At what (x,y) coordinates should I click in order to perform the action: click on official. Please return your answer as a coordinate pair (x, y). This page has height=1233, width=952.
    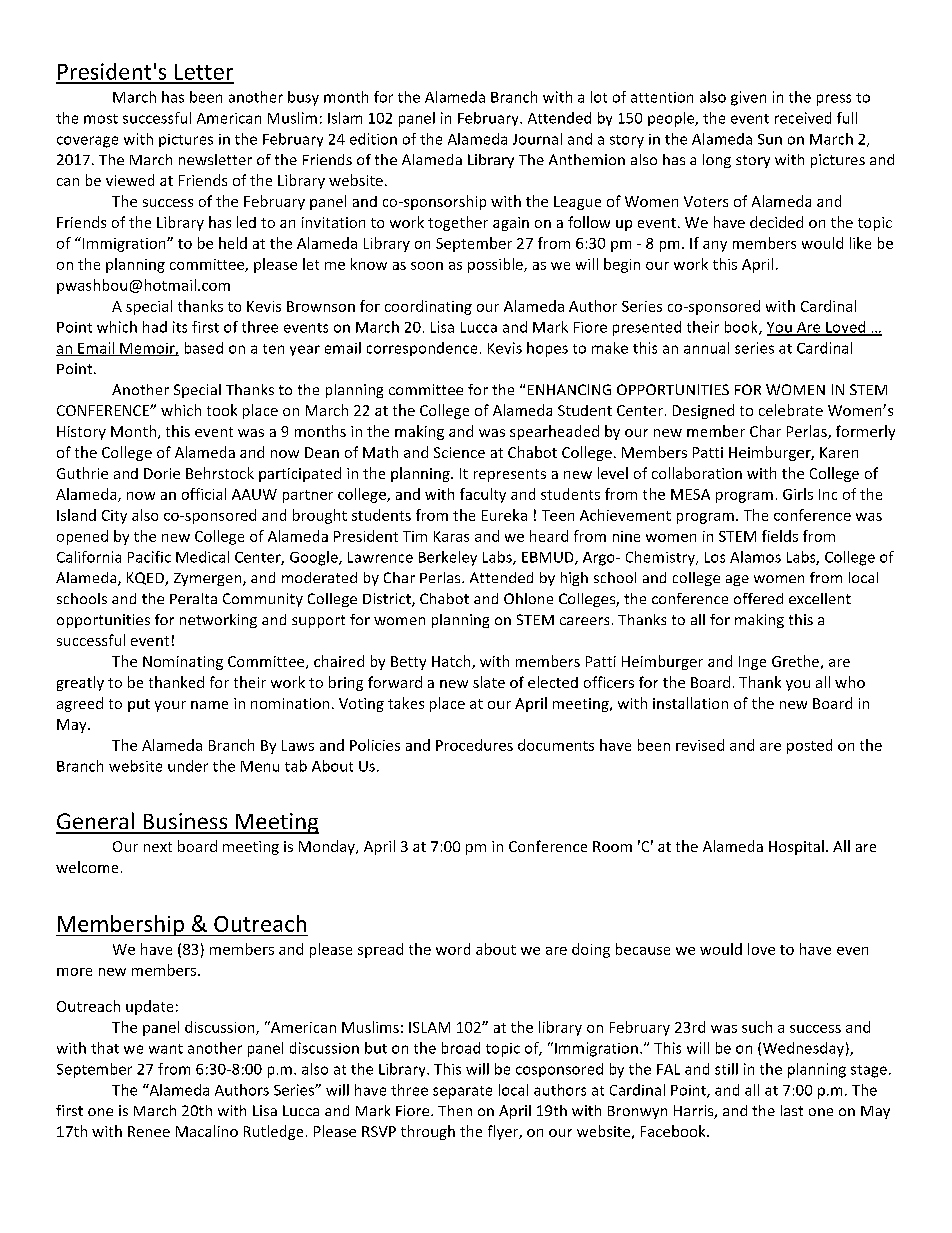
    Looking at the image, I should click on (204, 494).
